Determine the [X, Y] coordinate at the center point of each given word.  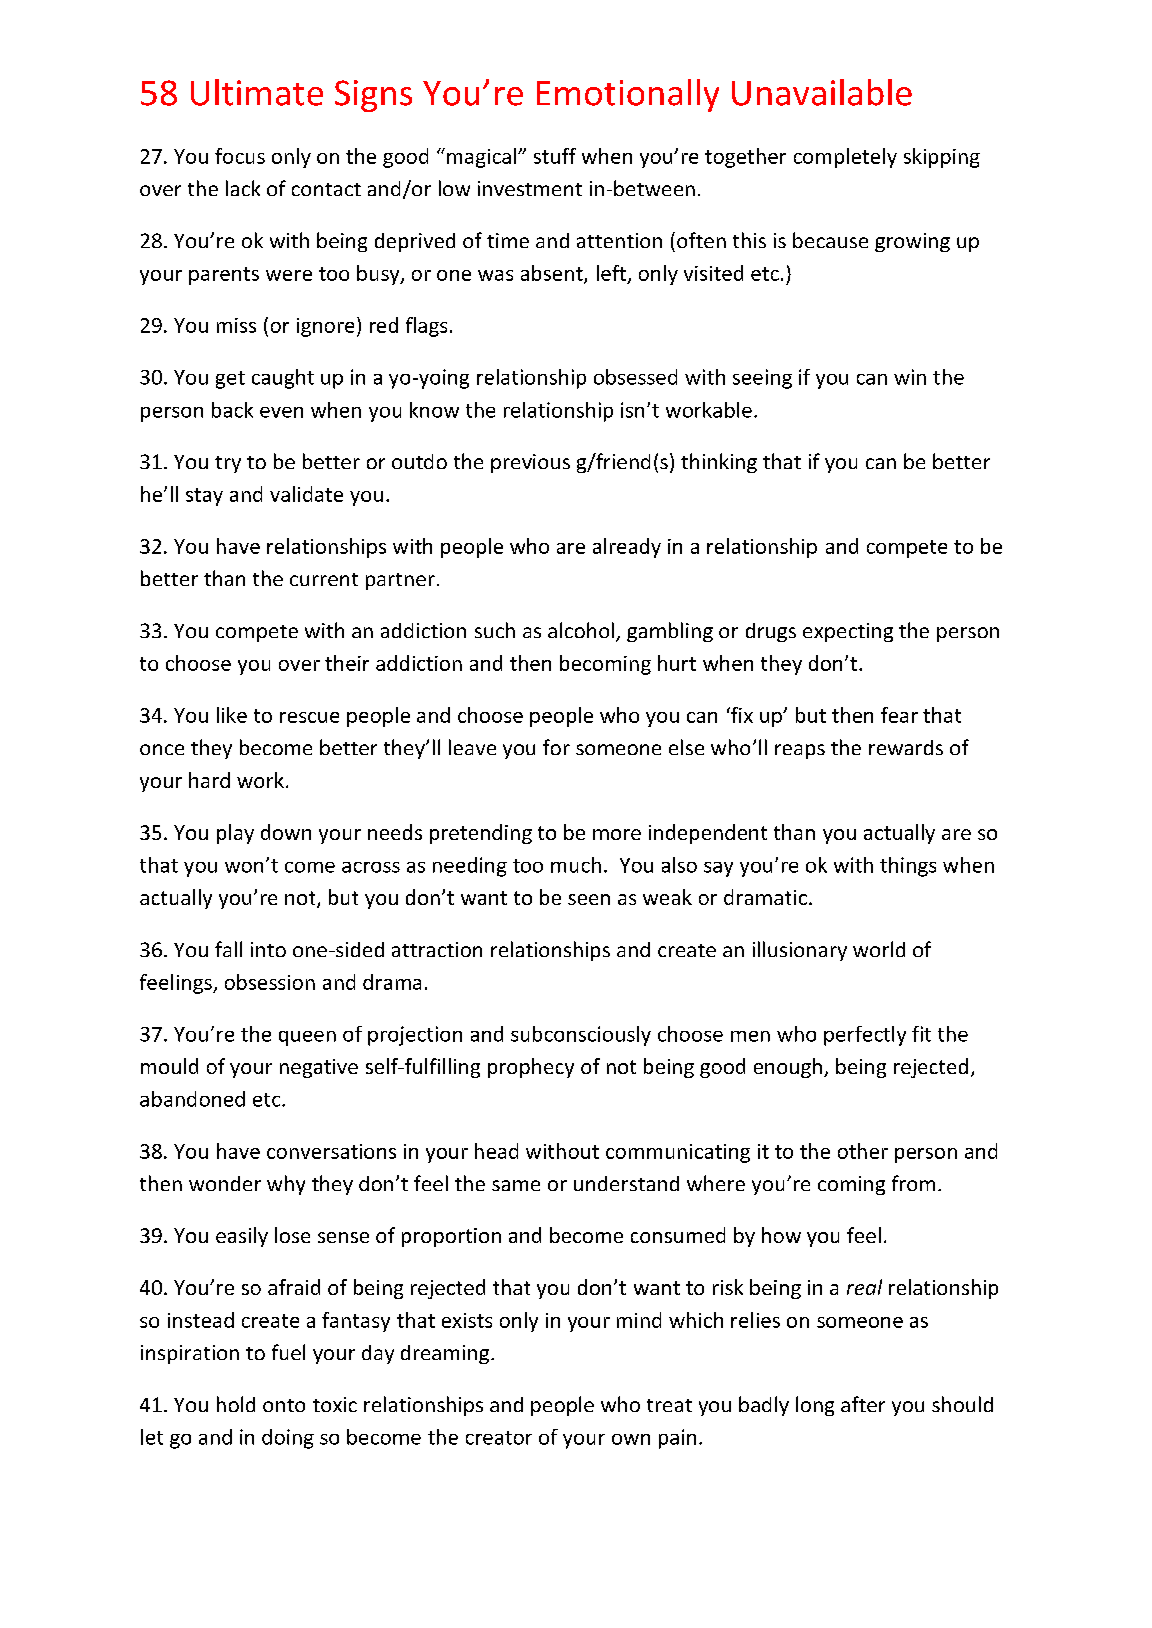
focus [240, 156]
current [324, 579]
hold [236, 1404]
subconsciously [581, 1036]
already [627, 548]
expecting [848, 632]
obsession [270, 982]
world [879, 949]
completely [845, 158]
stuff [555, 156]
